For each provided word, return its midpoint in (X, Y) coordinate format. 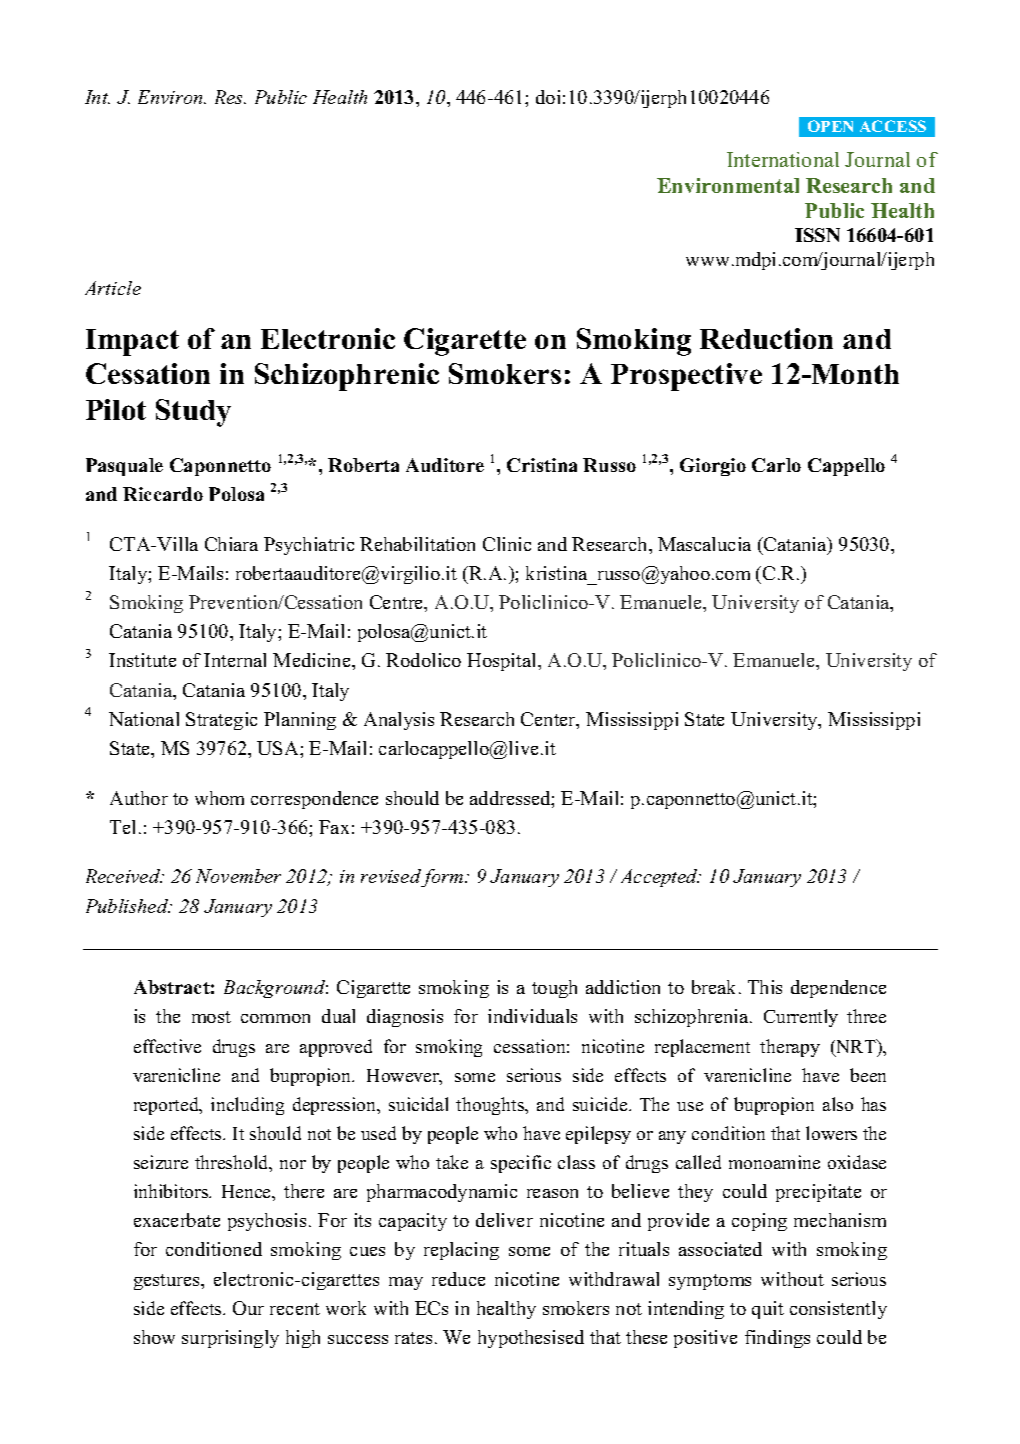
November (238, 876)
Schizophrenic (347, 377)
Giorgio (713, 467)
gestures (168, 1282)
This (765, 987)
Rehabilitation (417, 544)
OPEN (830, 126)
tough (554, 989)
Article (113, 288)
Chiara (231, 544)
